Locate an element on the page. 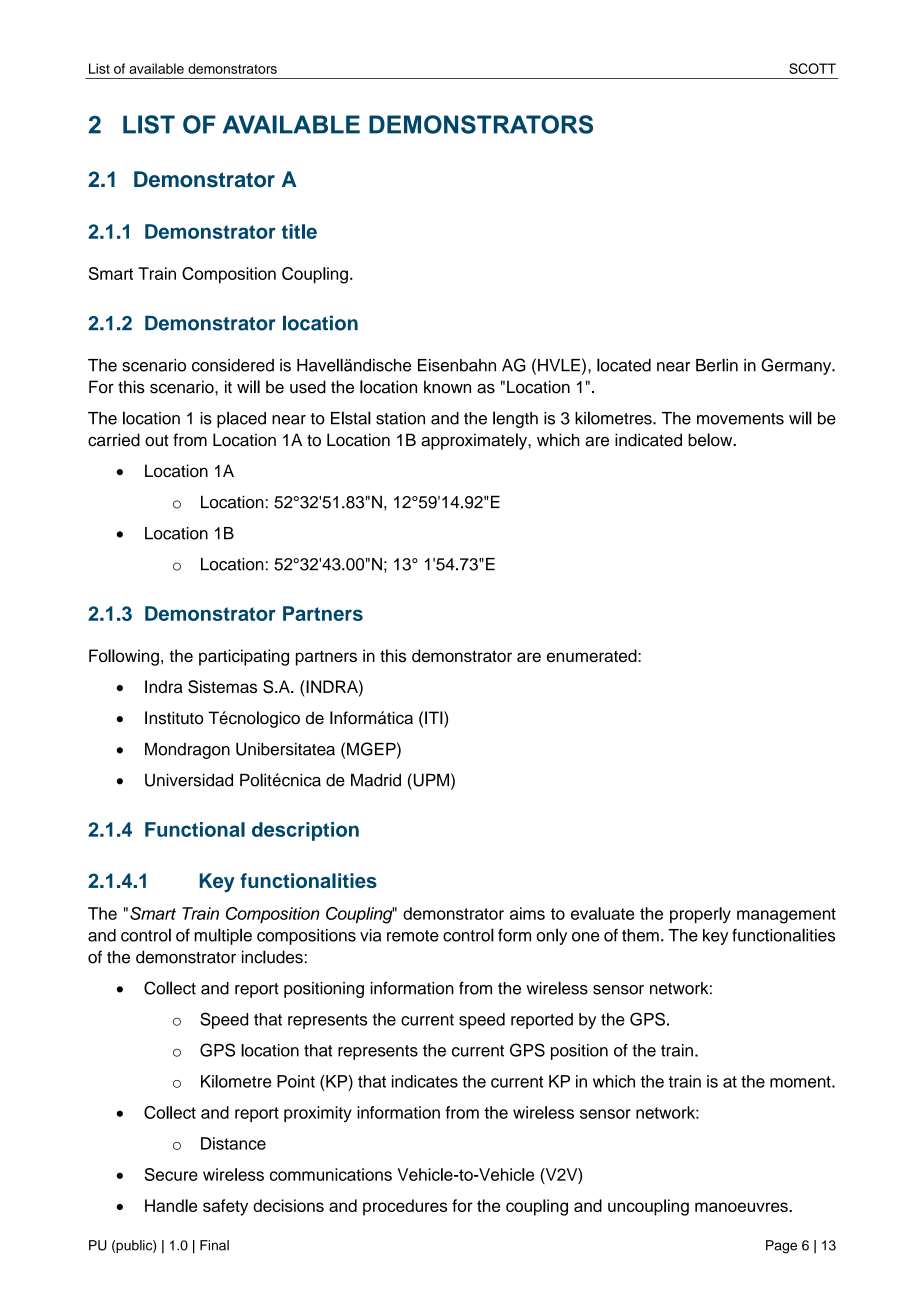 Image resolution: width=924 pixels, height=1308 pixels. below is located at coordinates (711, 440).
